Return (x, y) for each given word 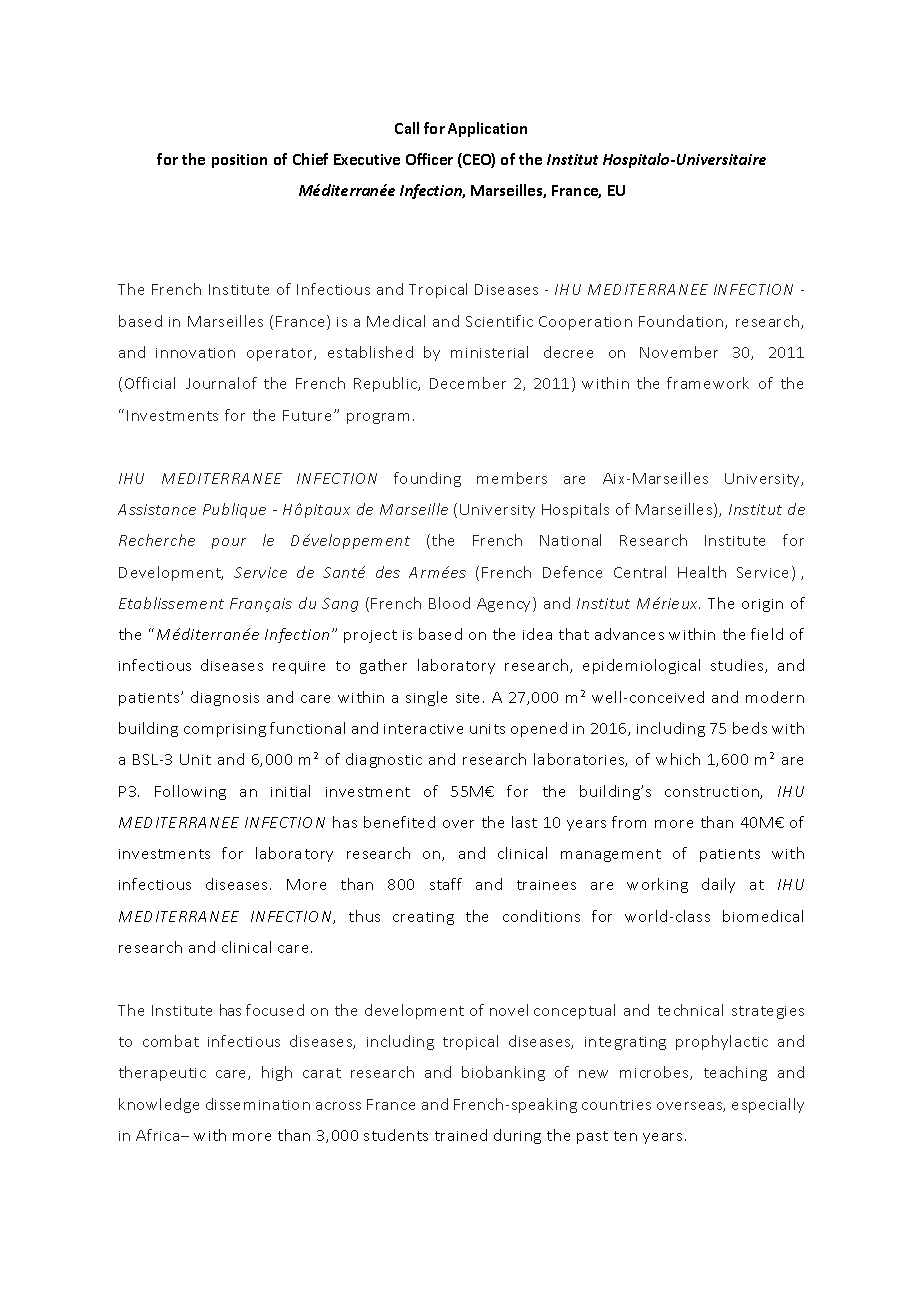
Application (487, 129)
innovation (195, 353)
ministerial (489, 352)
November (679, 352)
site (470, 698)
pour (229, 543)
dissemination (258, 1104)
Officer (429, 159)
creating (423, 918)
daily (718, 885)
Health (702, 572)
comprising (225, 730)
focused (275, 1010)
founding (427, 479)
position (239, 161)
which (678, 759)
